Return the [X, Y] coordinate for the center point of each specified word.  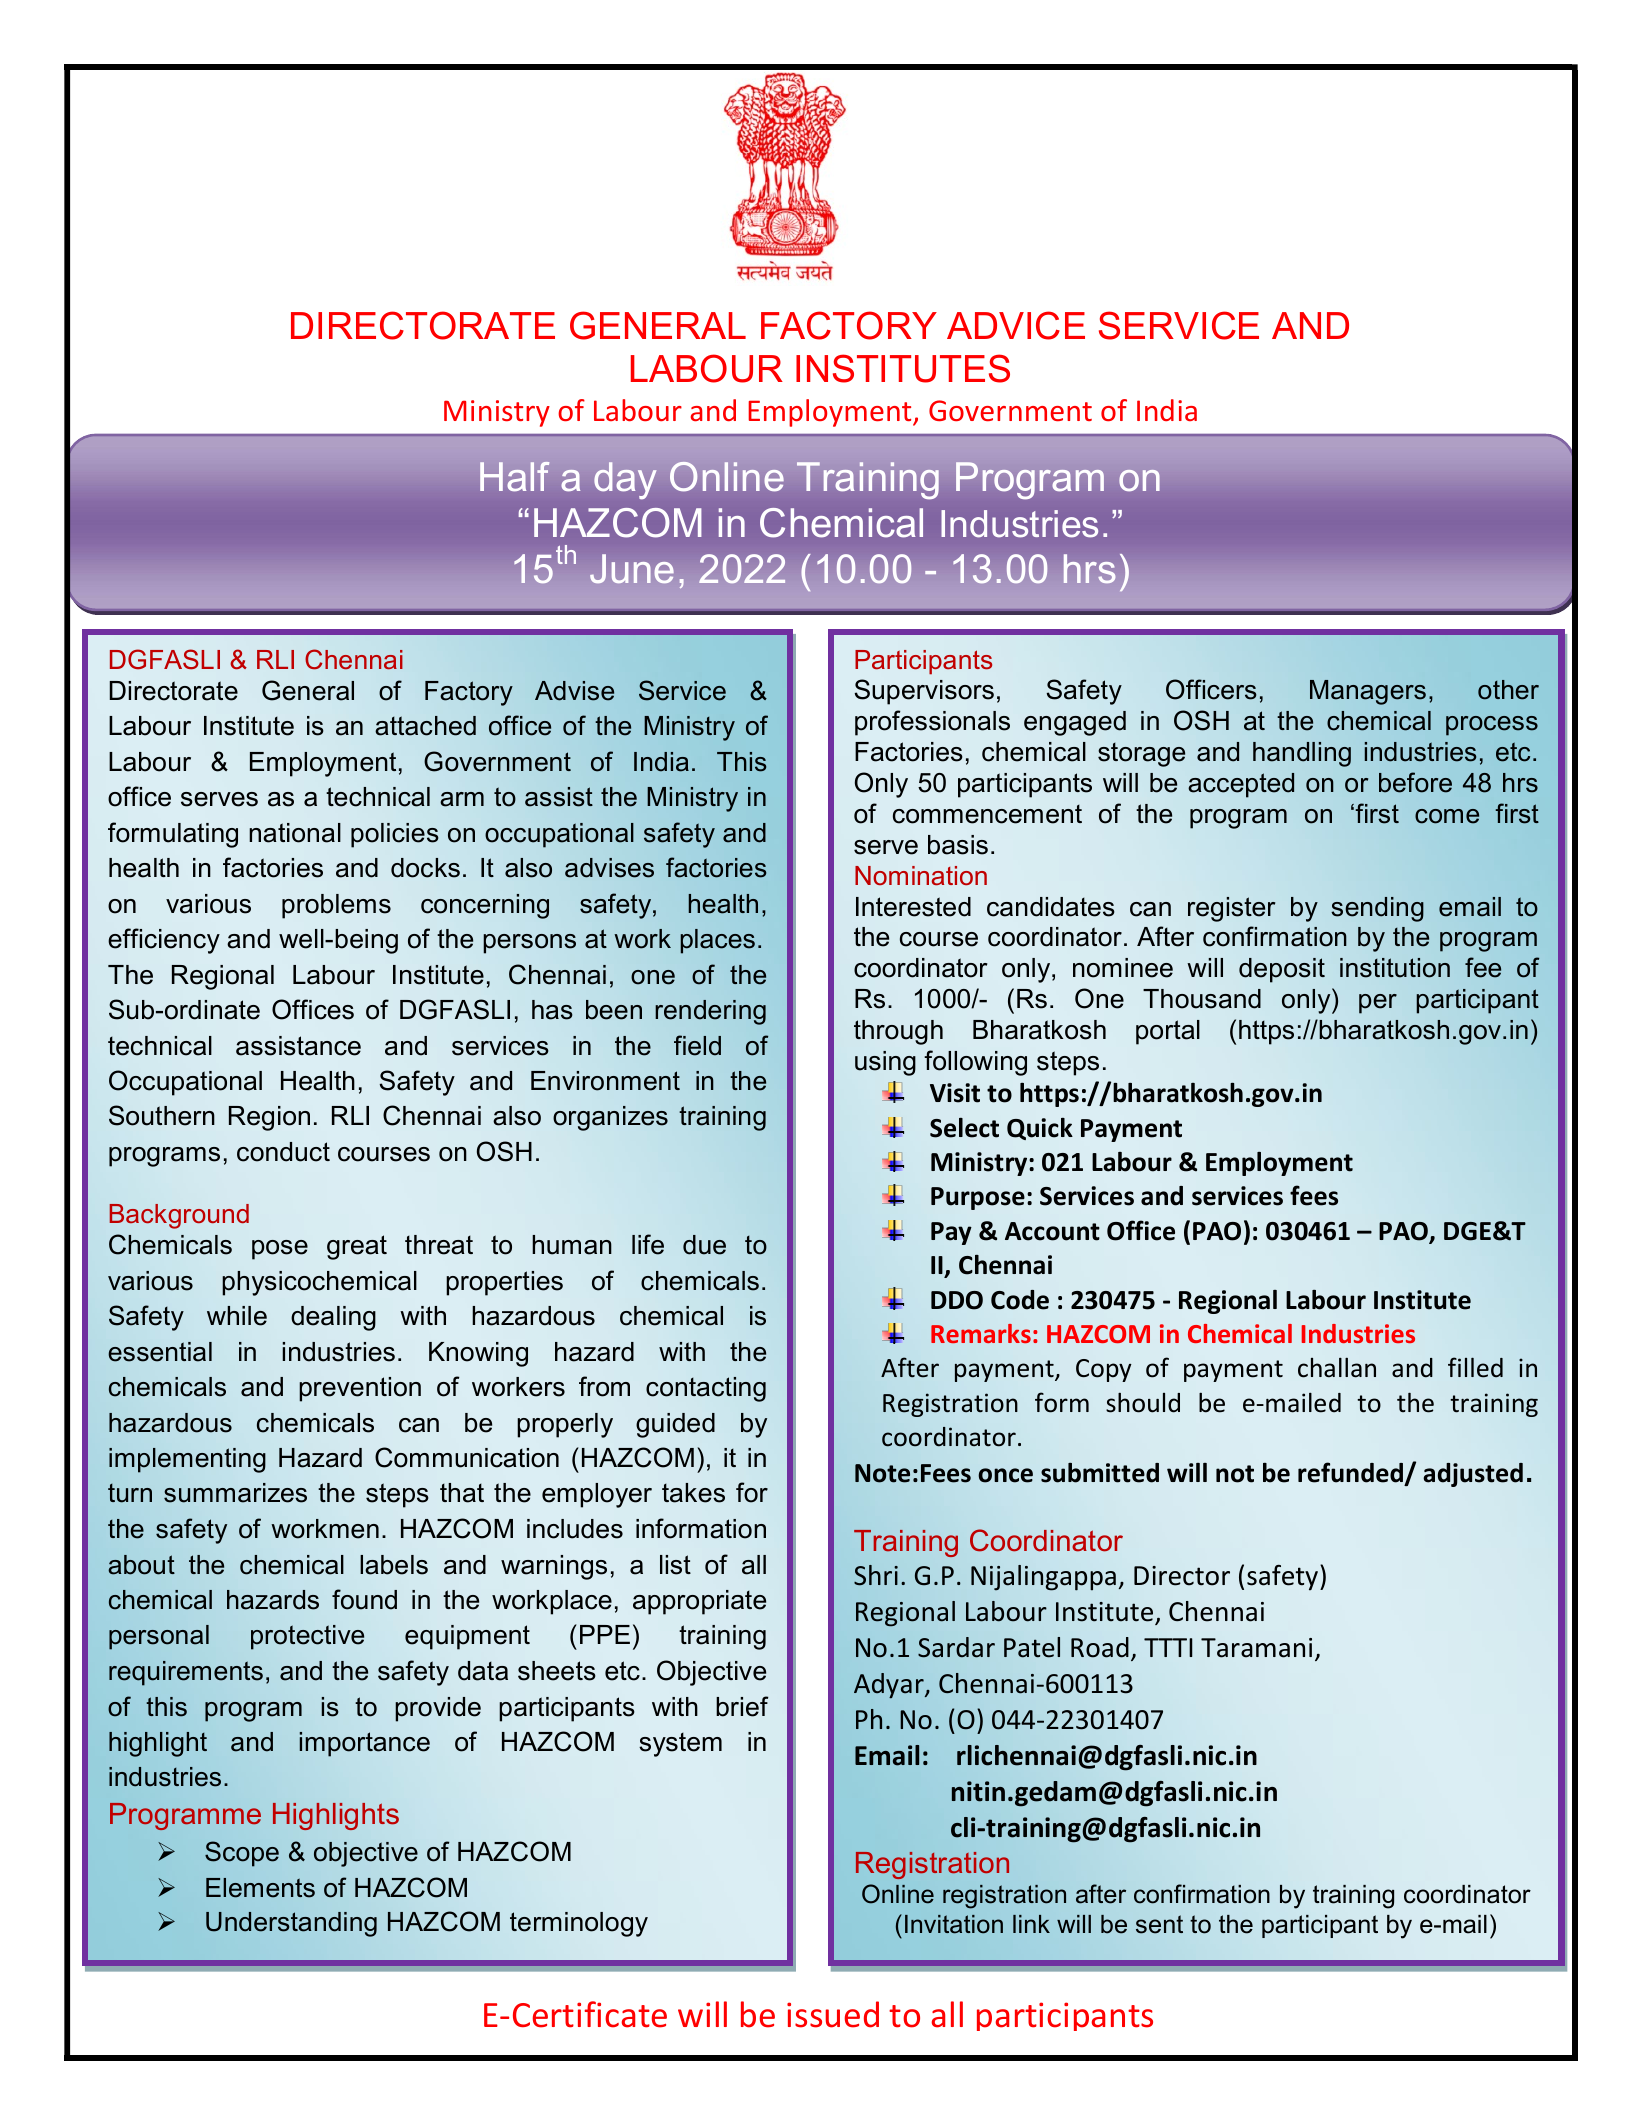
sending [1377, 909]
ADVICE [1016, 325]
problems [336, 906]
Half [515, 476]
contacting [706, 1389]
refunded [1352, 1473]
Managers [1368, 692]
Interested [913, 907]
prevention [360, 1389]
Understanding [291, 1924]
